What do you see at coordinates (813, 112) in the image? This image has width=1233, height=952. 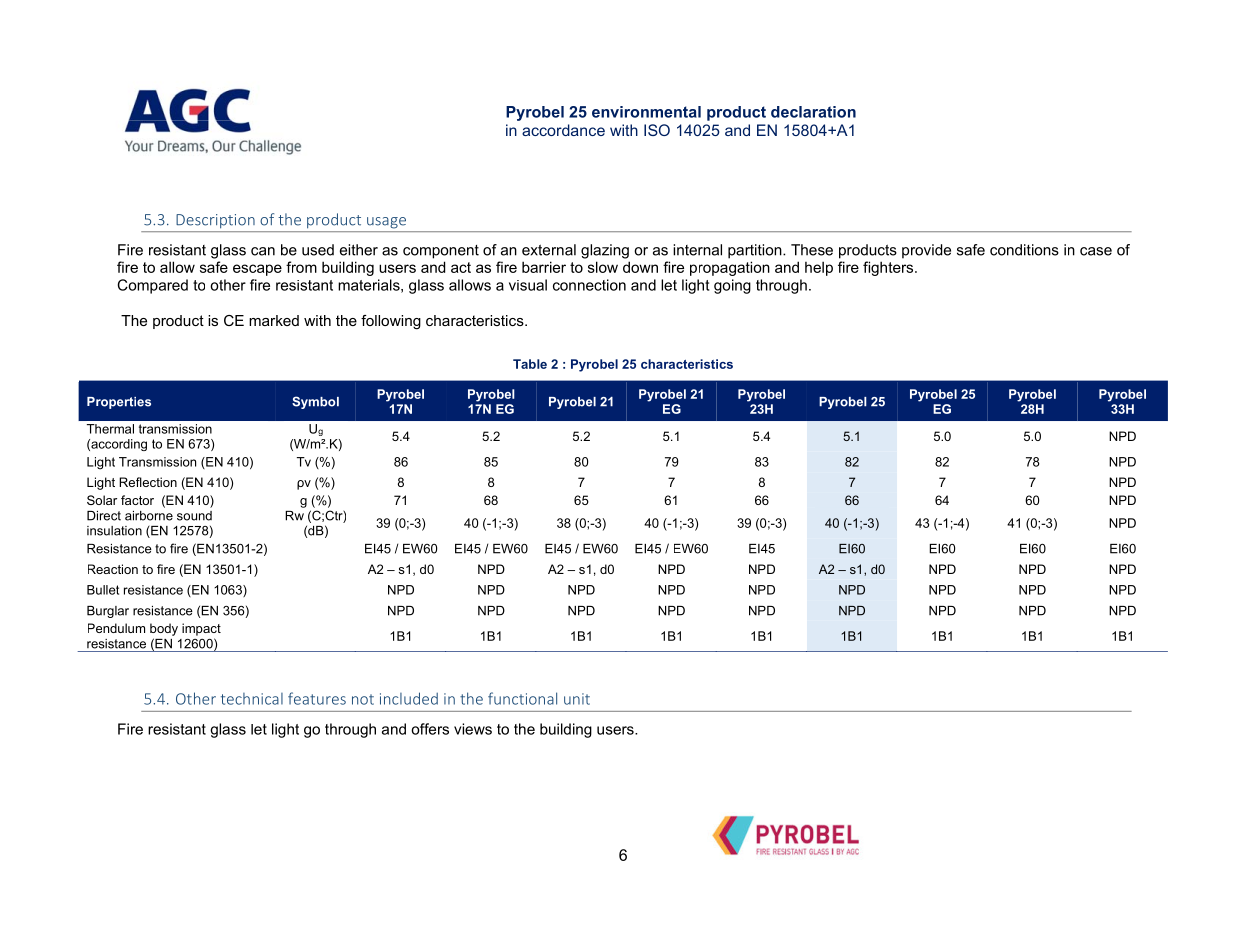 I see `declaration` at bounding box center [813, 112].
